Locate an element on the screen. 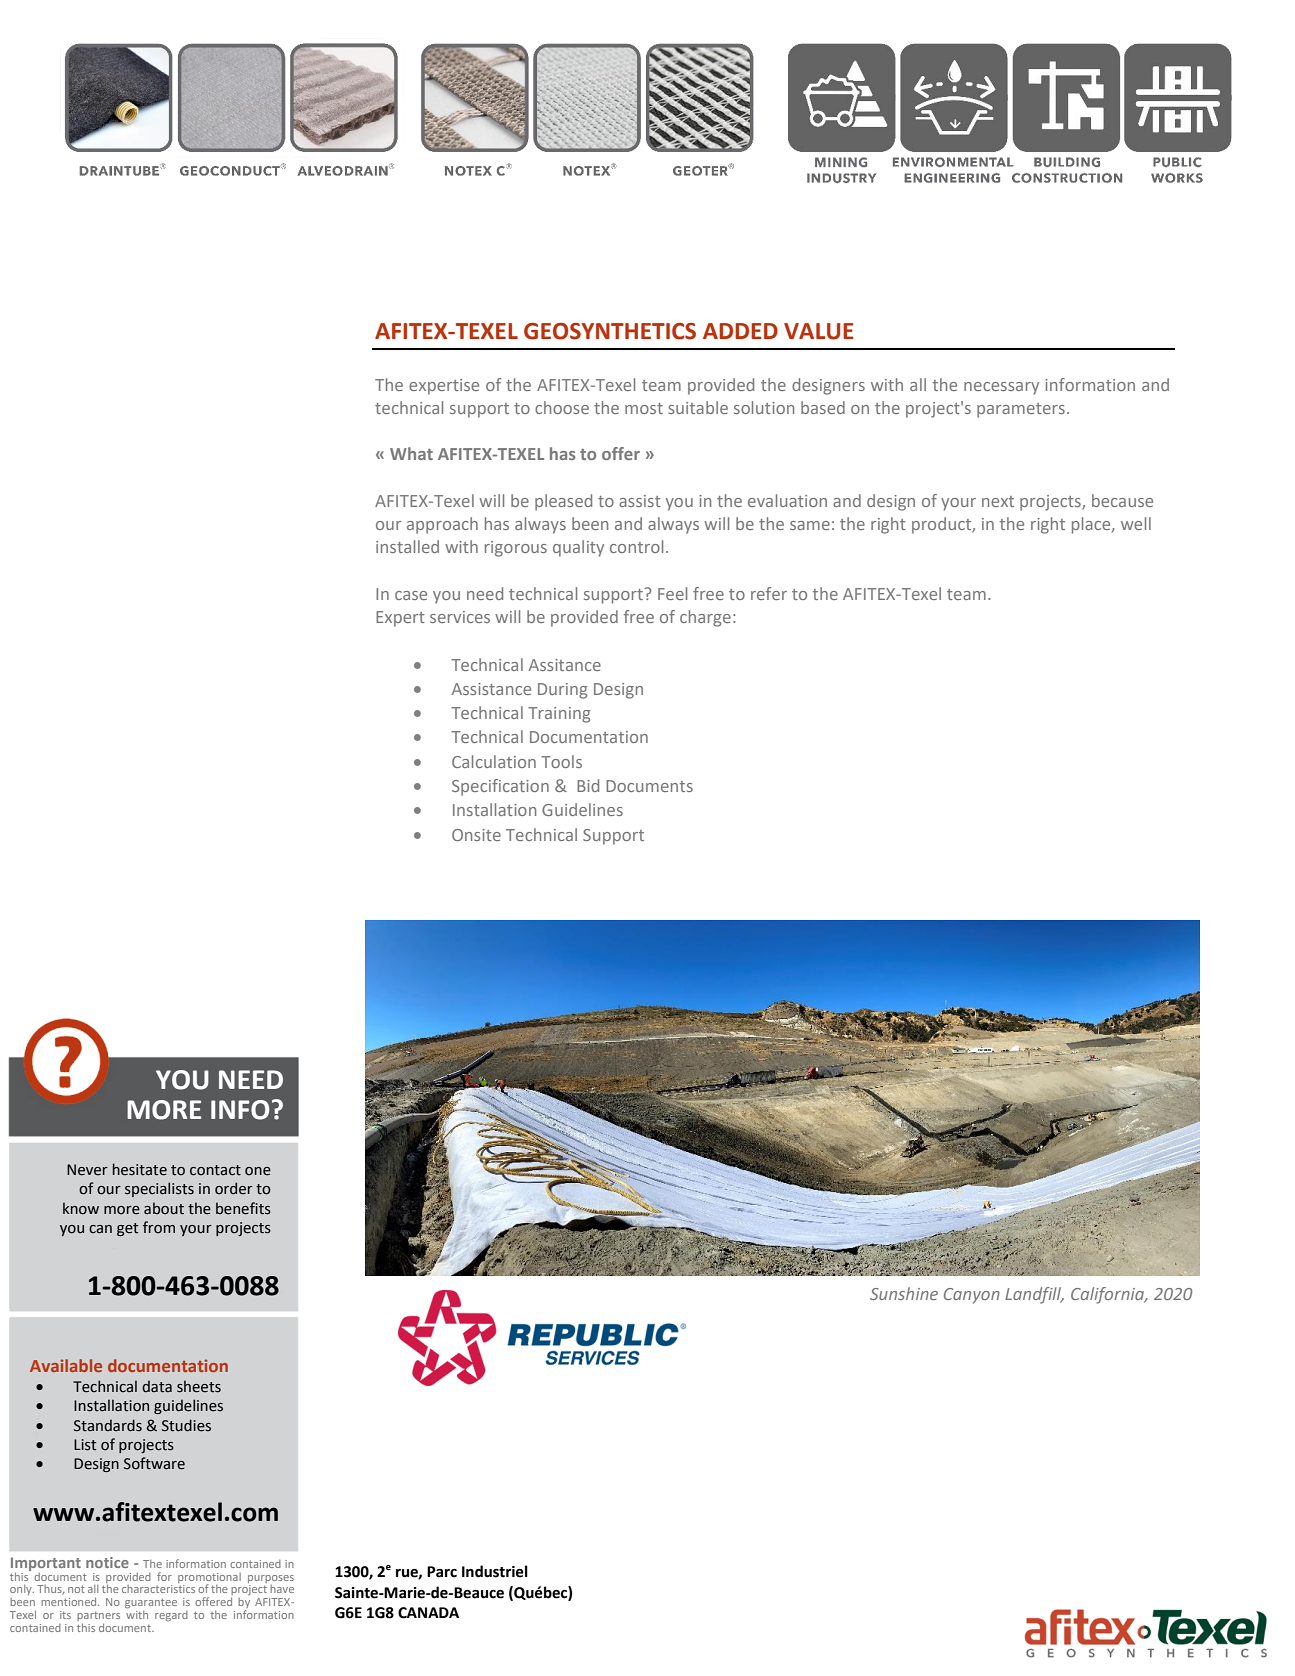 This screenshot has height=1676, width=1295. choose is located at coordinates (562, 407).
